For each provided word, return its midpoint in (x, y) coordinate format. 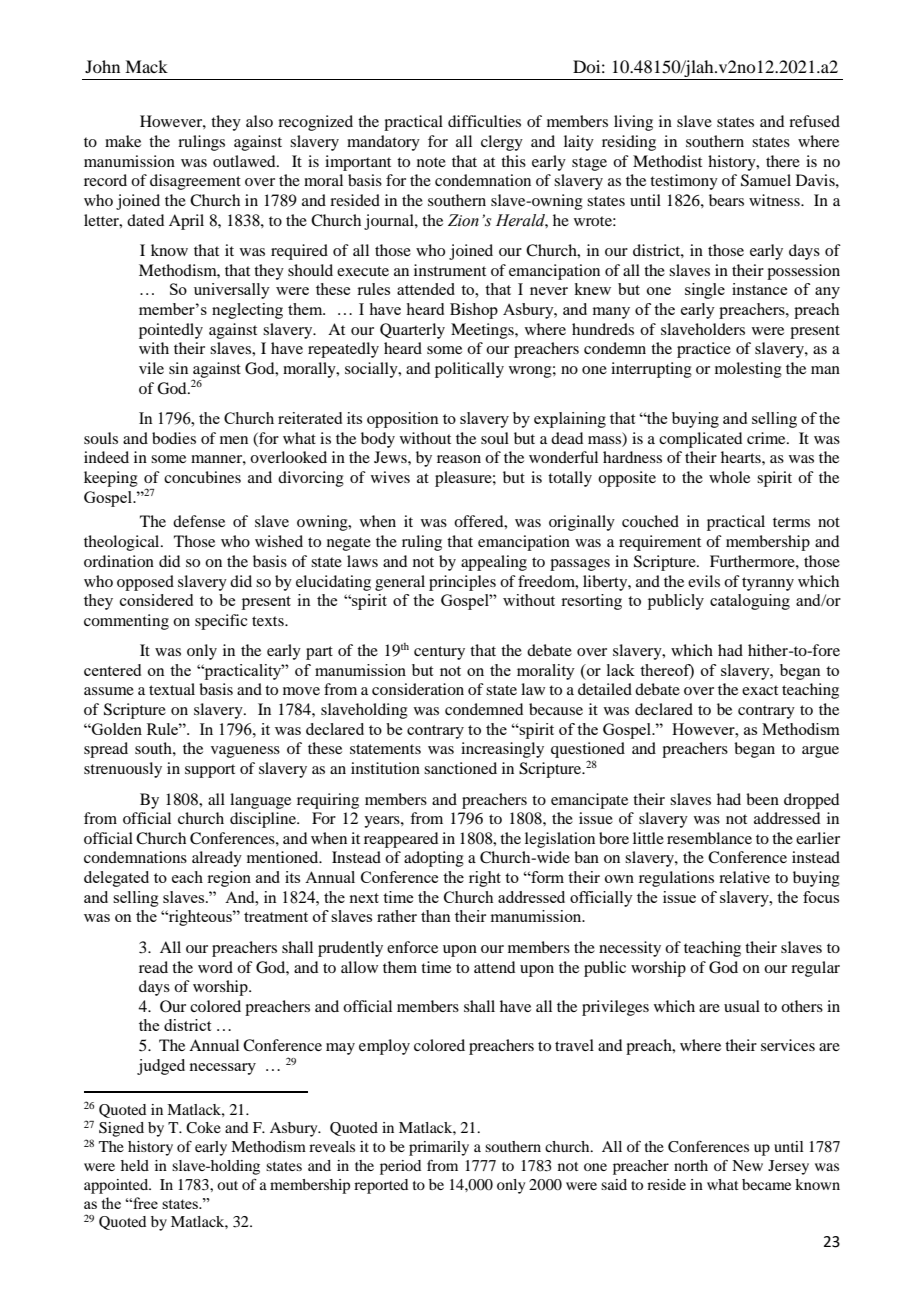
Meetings (483, 331)
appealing (494, 563)
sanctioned (460, 768)
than (436, 916)
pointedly (171, 331)
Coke (203, 1128)
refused (814, 121)
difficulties (484, 121)
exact (760, 690)
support (210, 771)
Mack (146, 66)
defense (199, 521)
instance (759, 289)
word (215, 967)
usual (742, 1006)
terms (791, 522)
